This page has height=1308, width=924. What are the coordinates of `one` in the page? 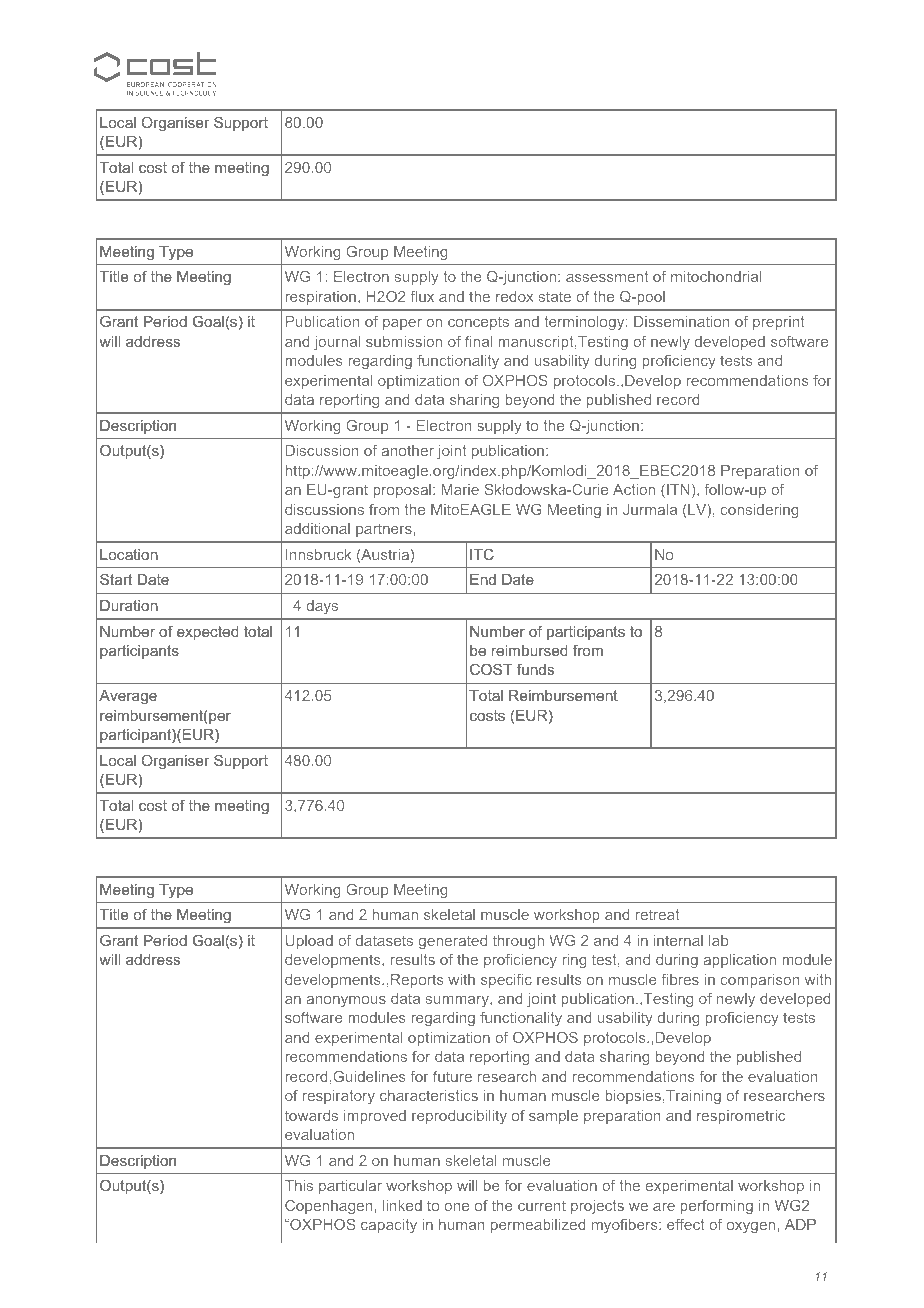 It's located at (456, 1207).
